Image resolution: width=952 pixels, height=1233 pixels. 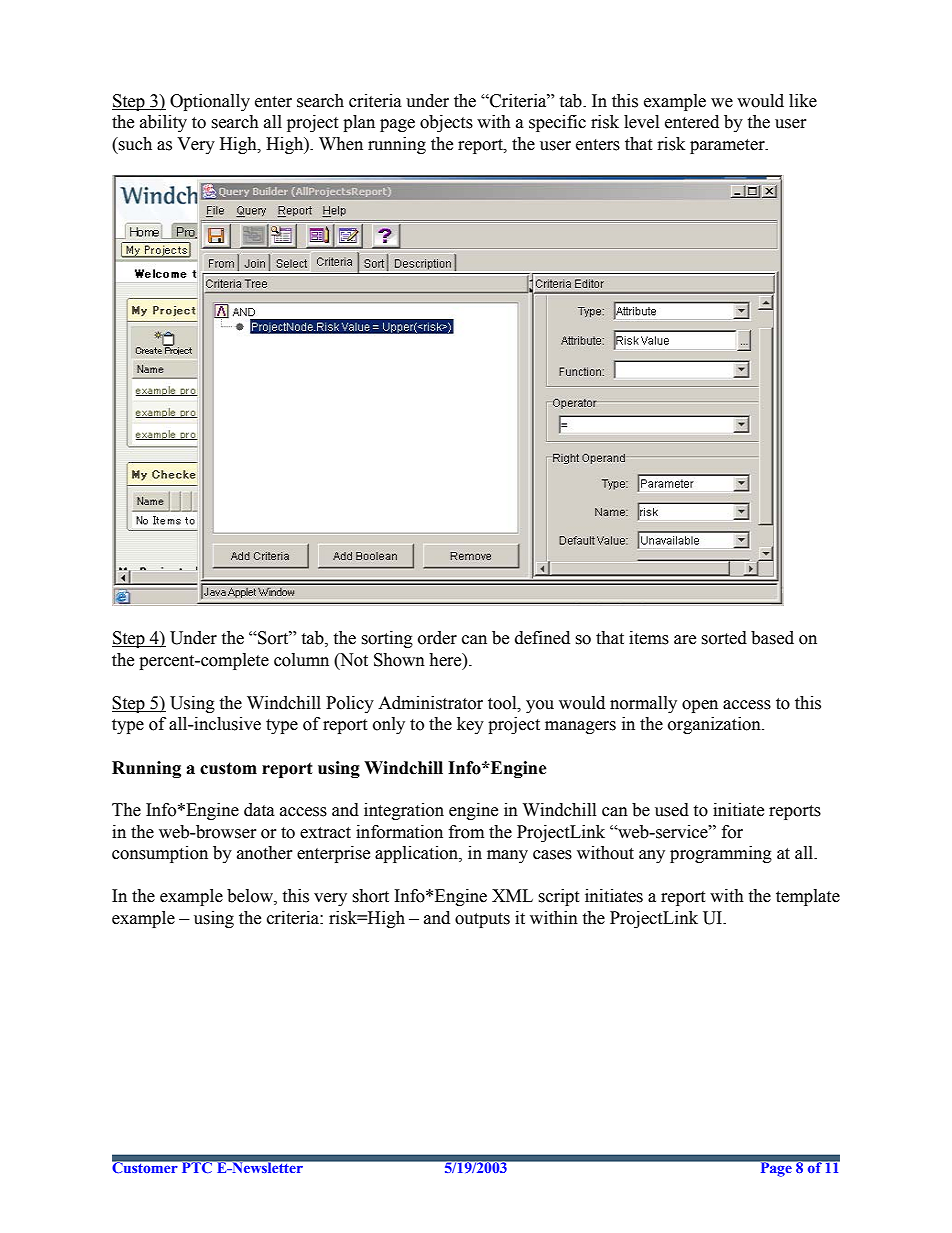 I want to click on defined, so click(x=542, y=638).
